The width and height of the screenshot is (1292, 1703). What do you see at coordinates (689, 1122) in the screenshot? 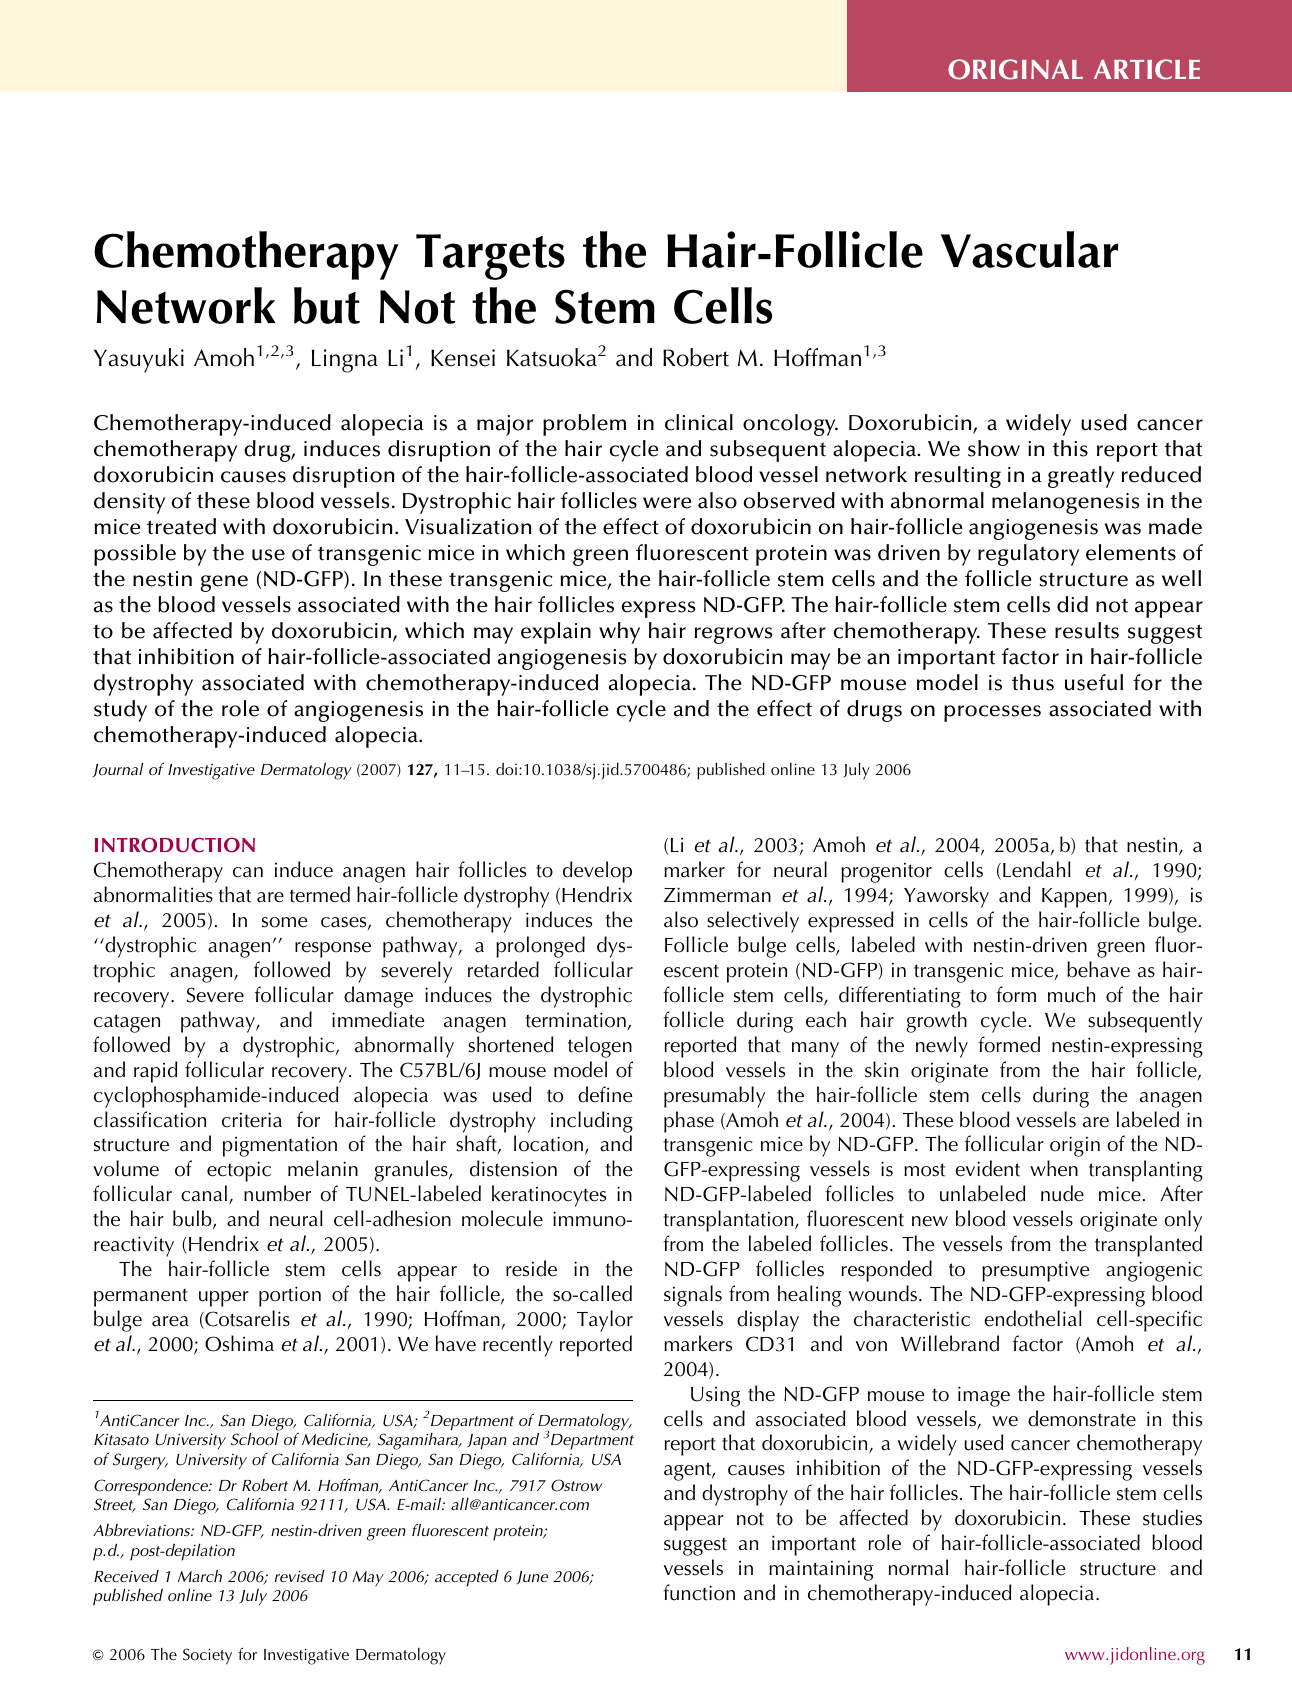
I see `phase` at bounding box center [689, 1122].
